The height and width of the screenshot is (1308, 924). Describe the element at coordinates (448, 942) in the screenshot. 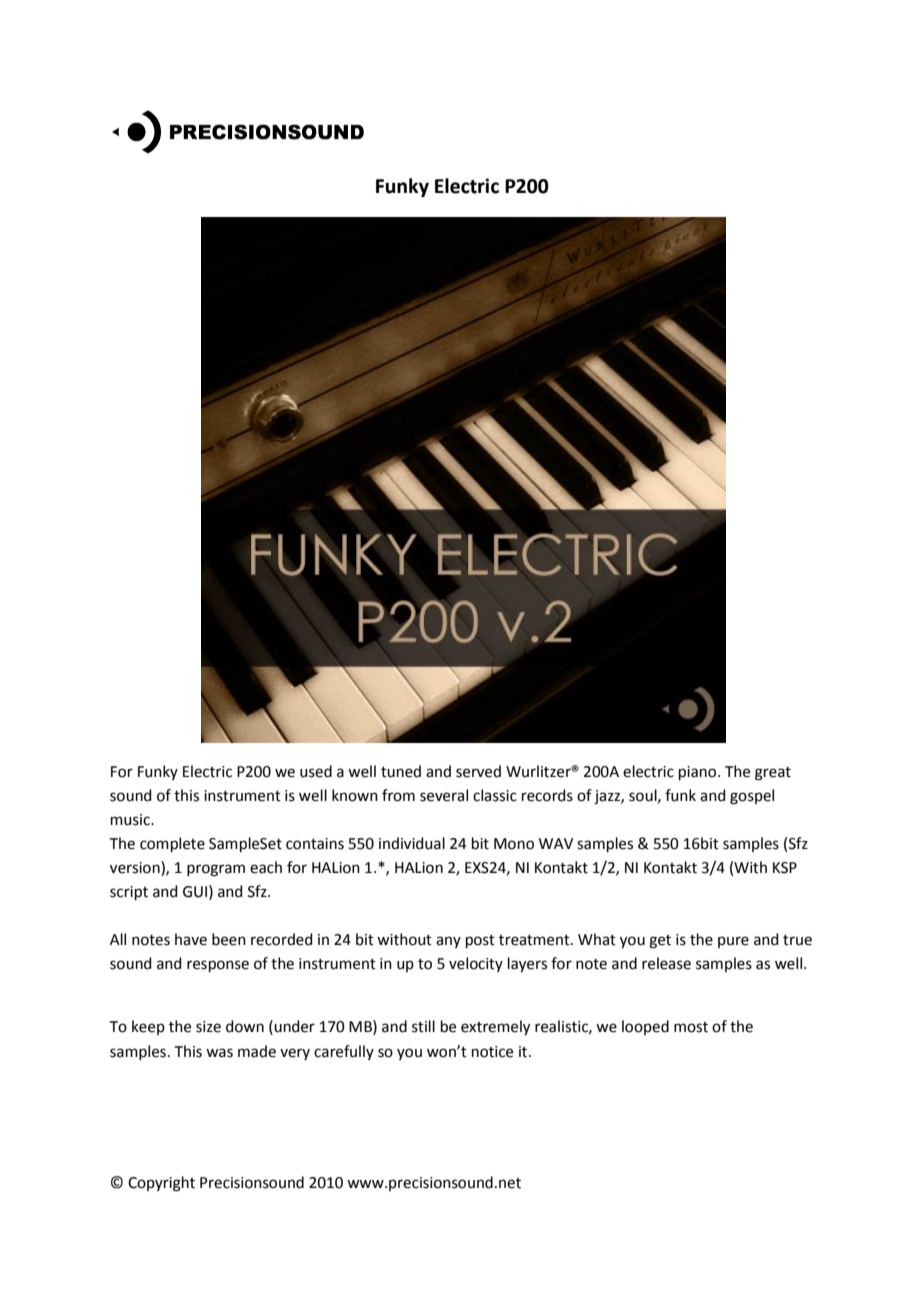

I see `any` at that location.
